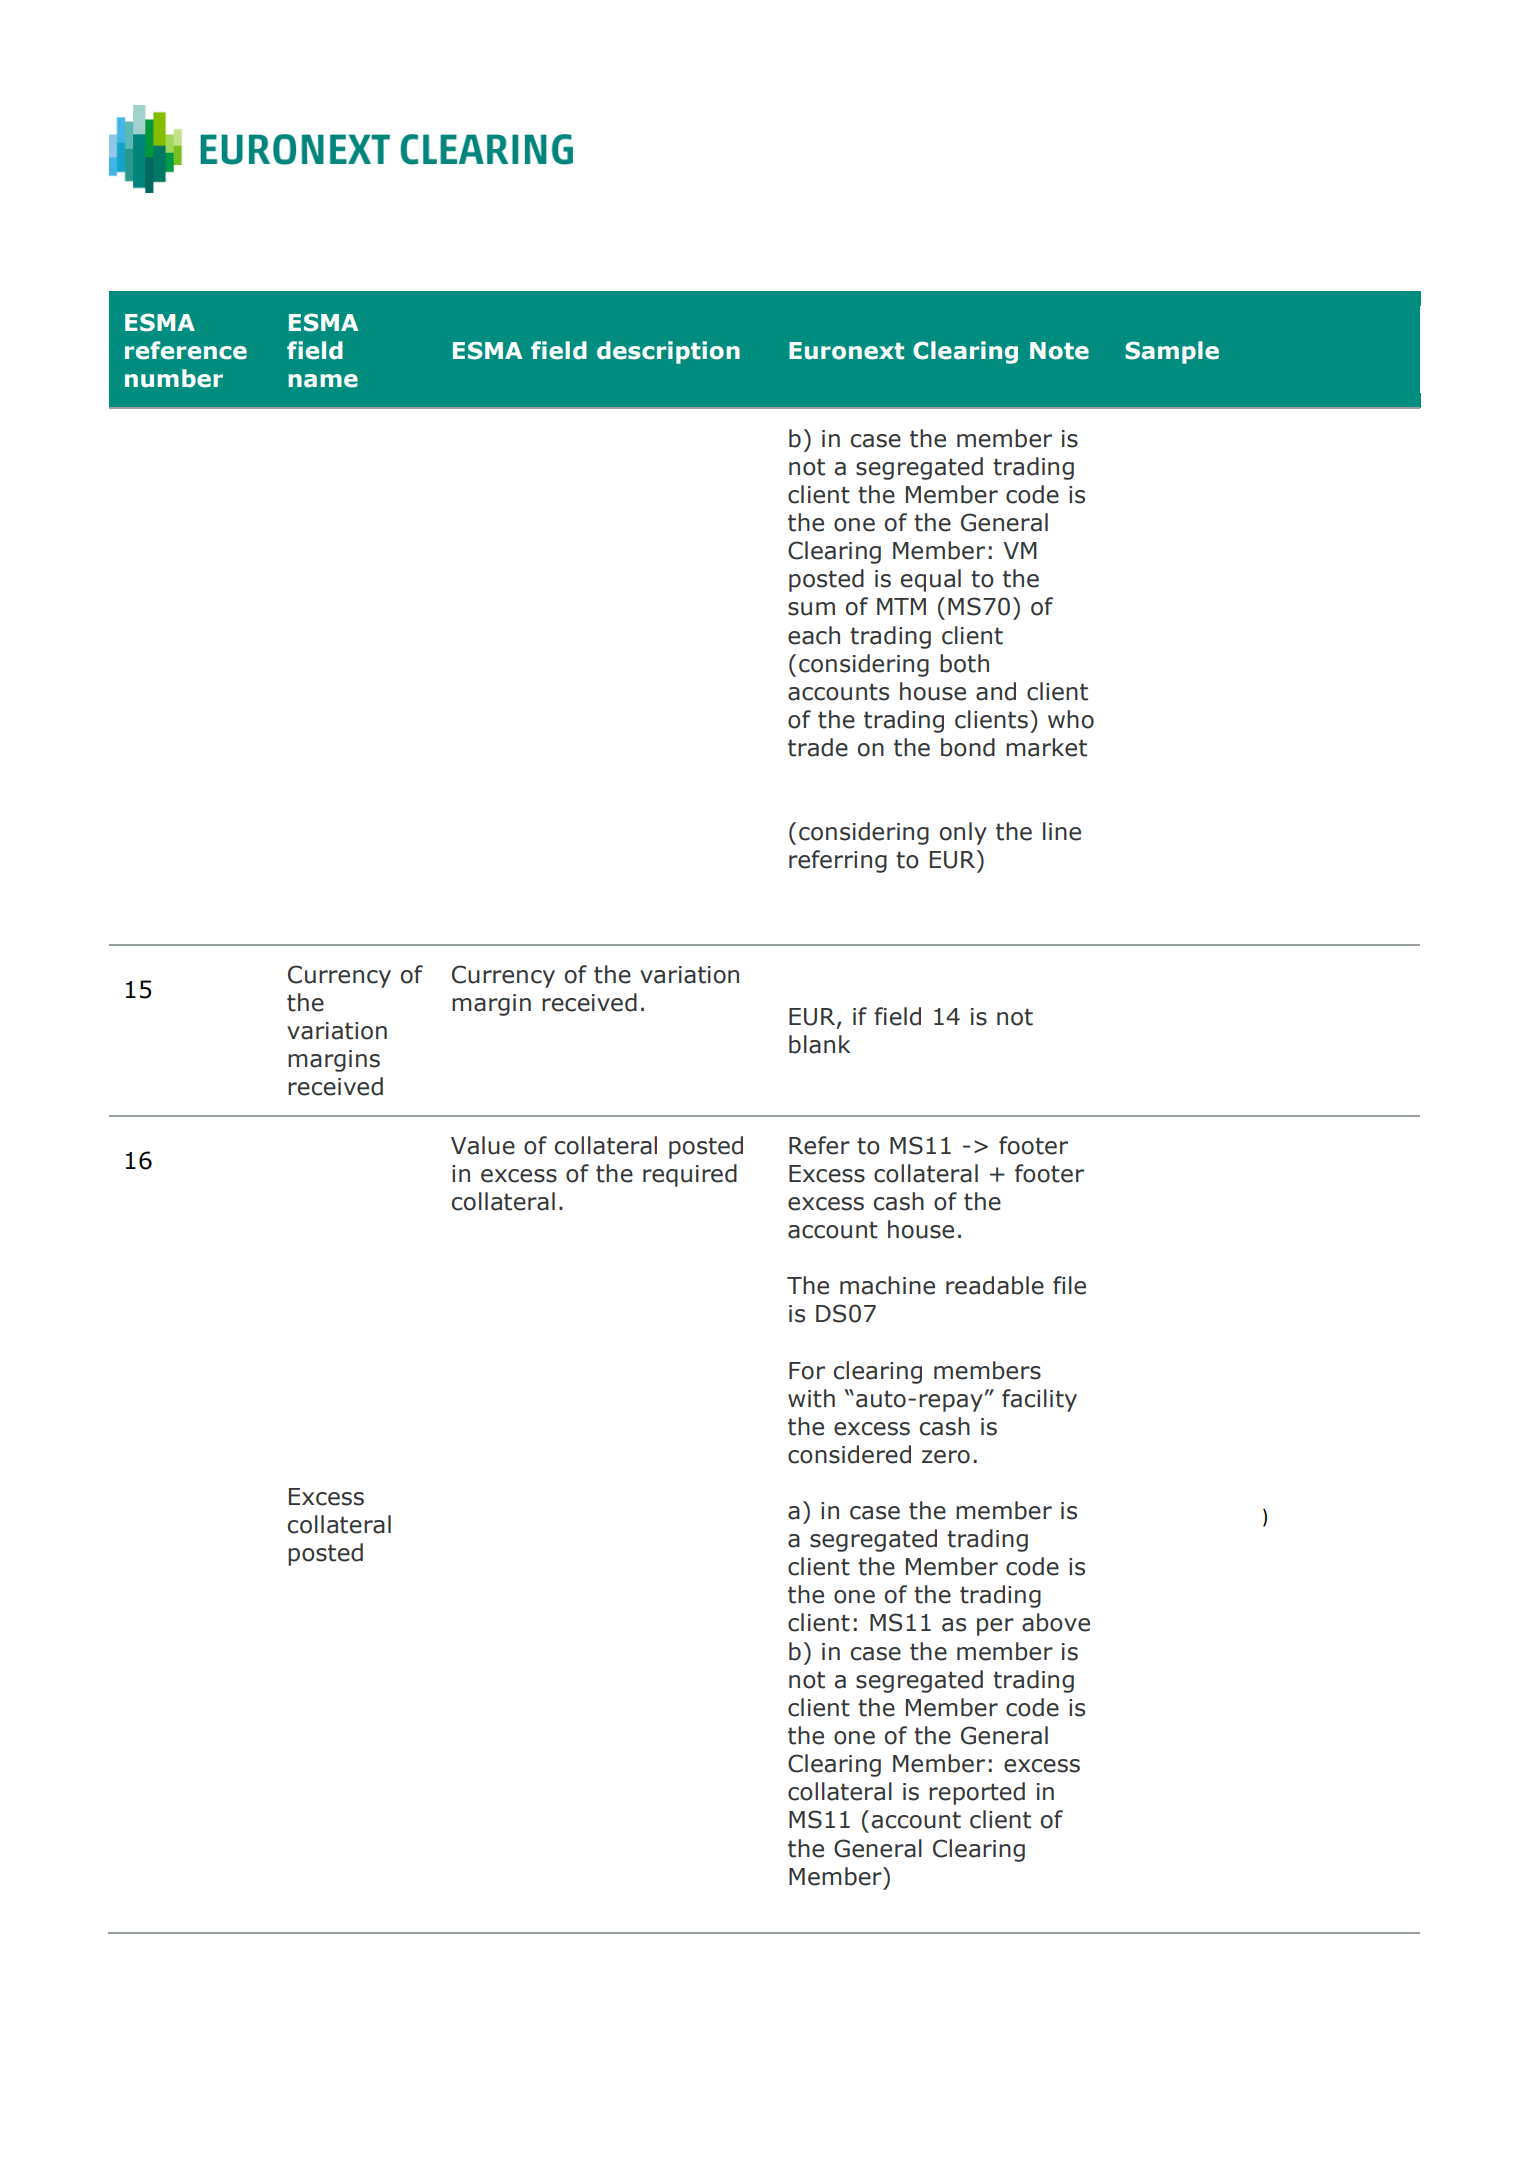 The height and width of the image is (2163, 1529). Describe the element at coordinates (323, 381) in the image. I see `name` at that location.
